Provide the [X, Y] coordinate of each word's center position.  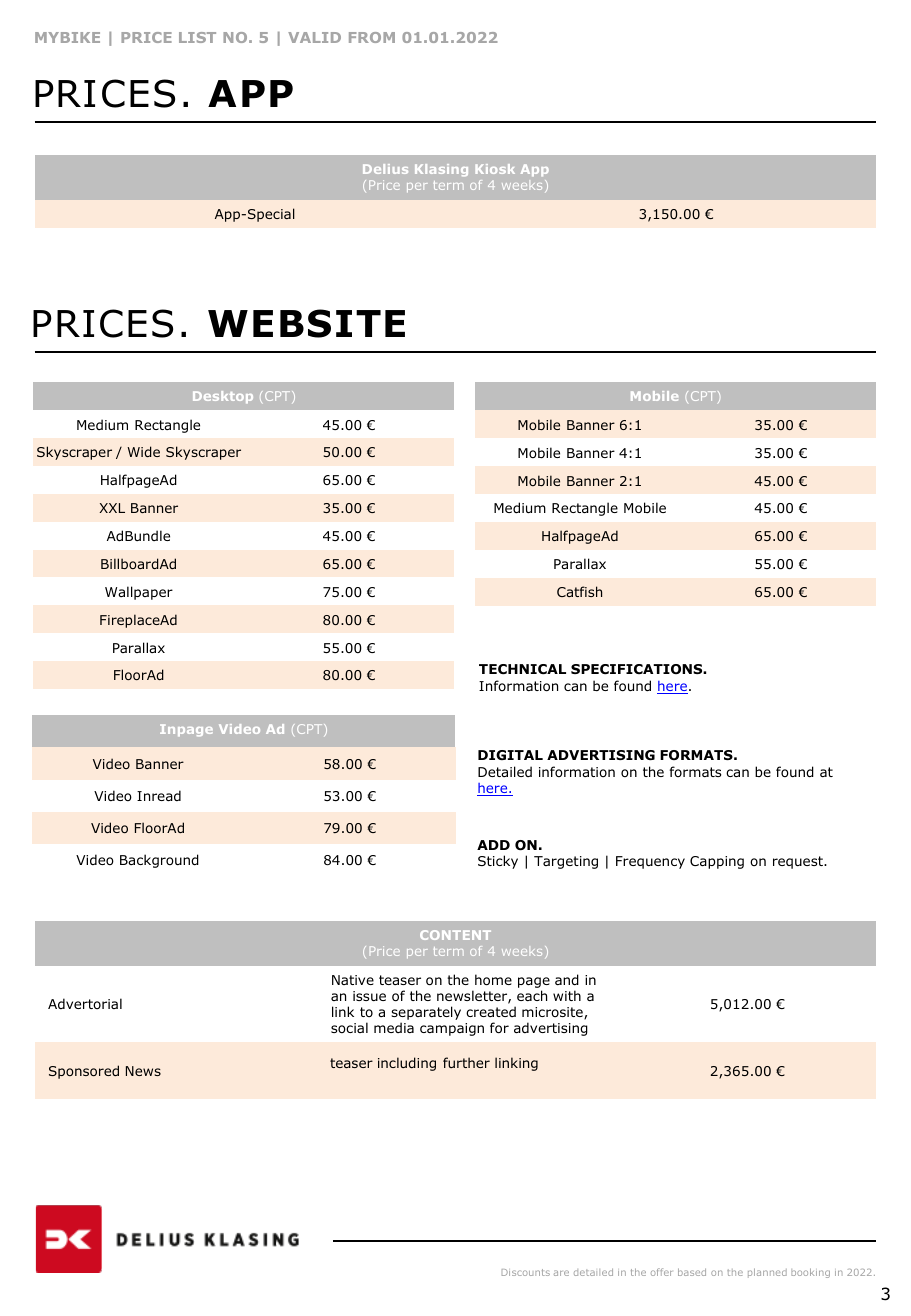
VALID [314, 37]
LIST [197, 37]
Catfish [579, 591]
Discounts [526, 1272]
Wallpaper [139, 593]
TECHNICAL [522, 669]
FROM [372, 37]
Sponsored [84, 1072]
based [692, 1272]
